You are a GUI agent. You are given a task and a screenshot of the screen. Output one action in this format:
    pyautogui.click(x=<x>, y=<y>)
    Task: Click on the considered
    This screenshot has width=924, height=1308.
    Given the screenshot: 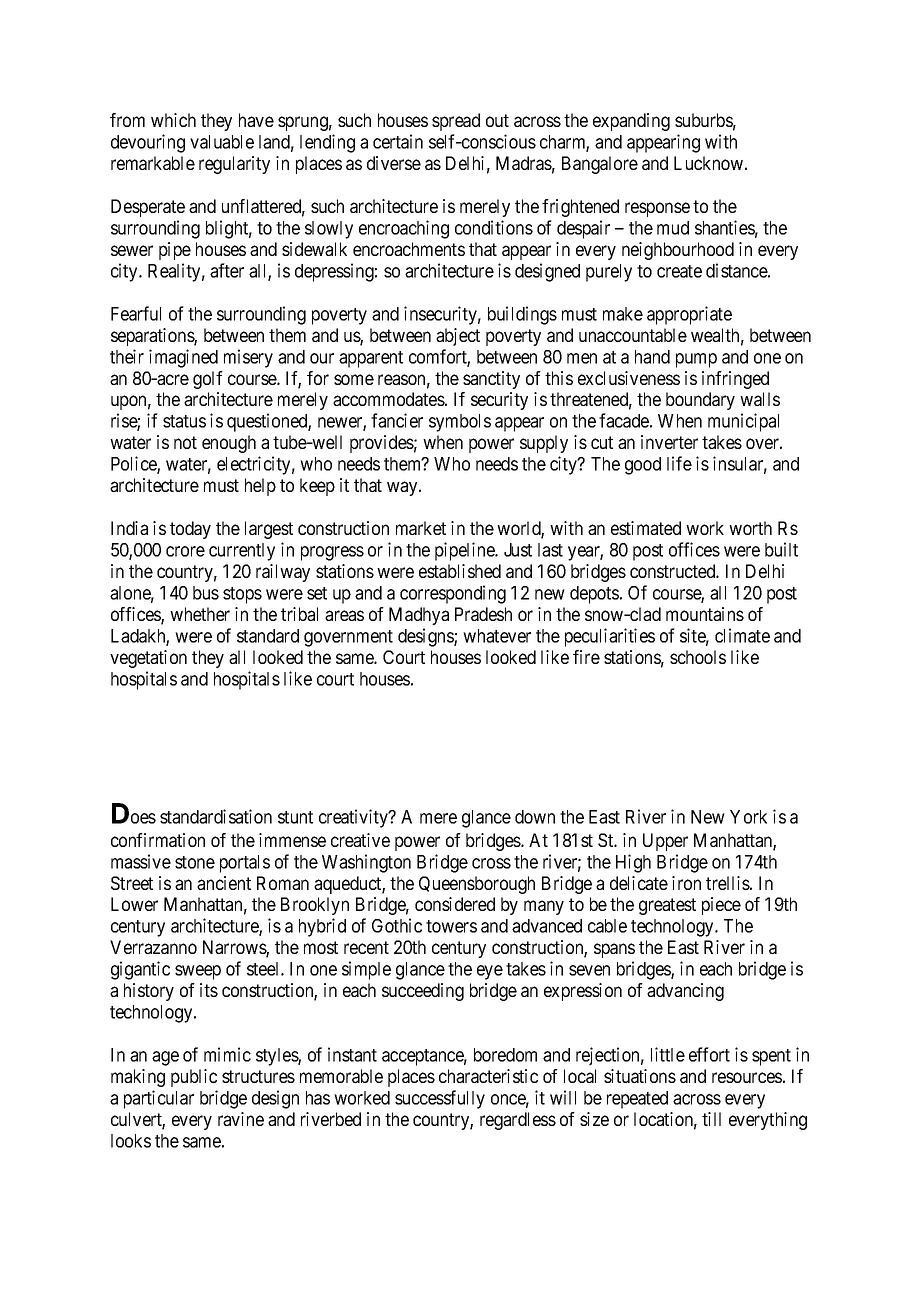 What is the action you would take?
    pyautogui.click(x=455, y=904)
